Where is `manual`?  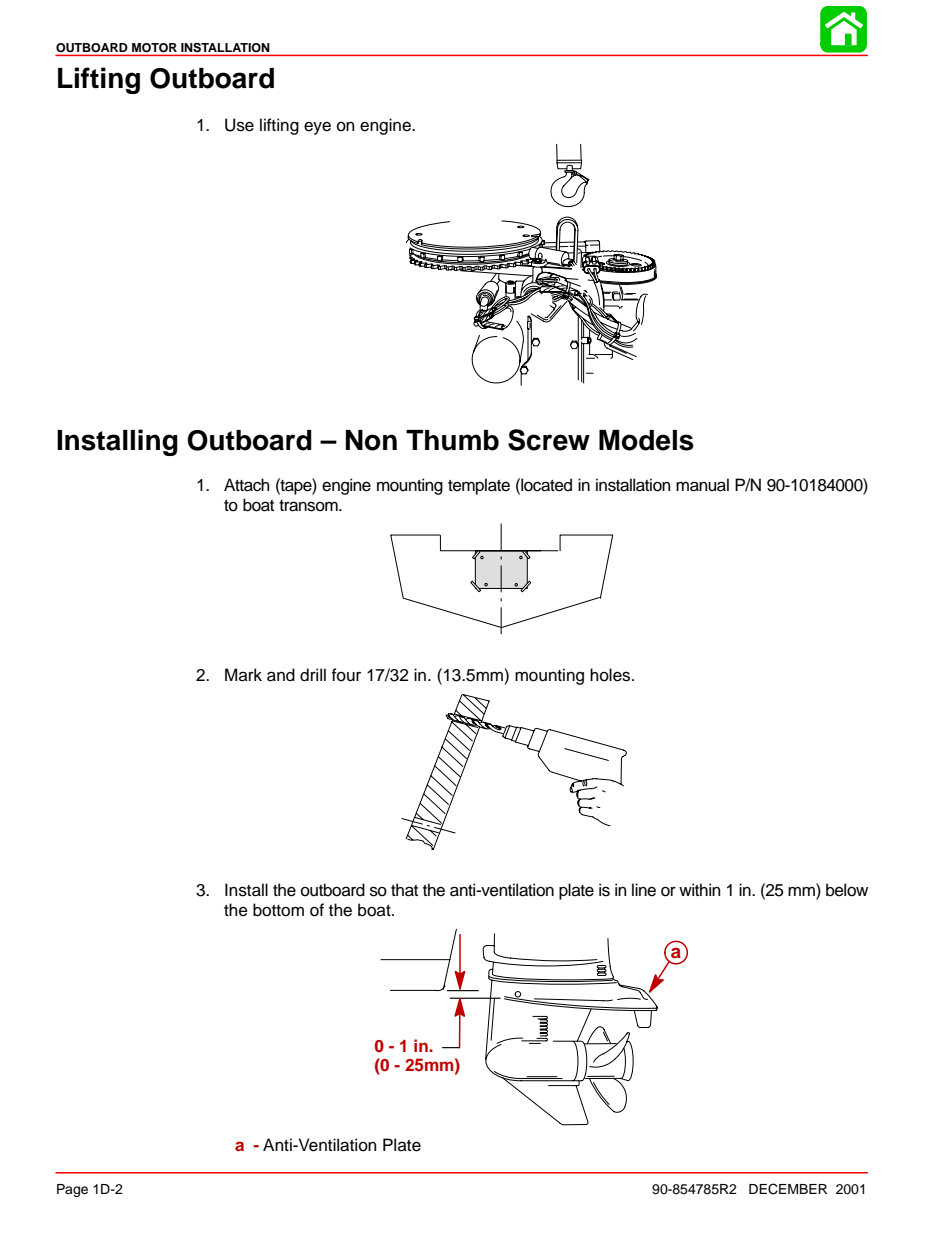
manual is located at coordinates (702, 485).
